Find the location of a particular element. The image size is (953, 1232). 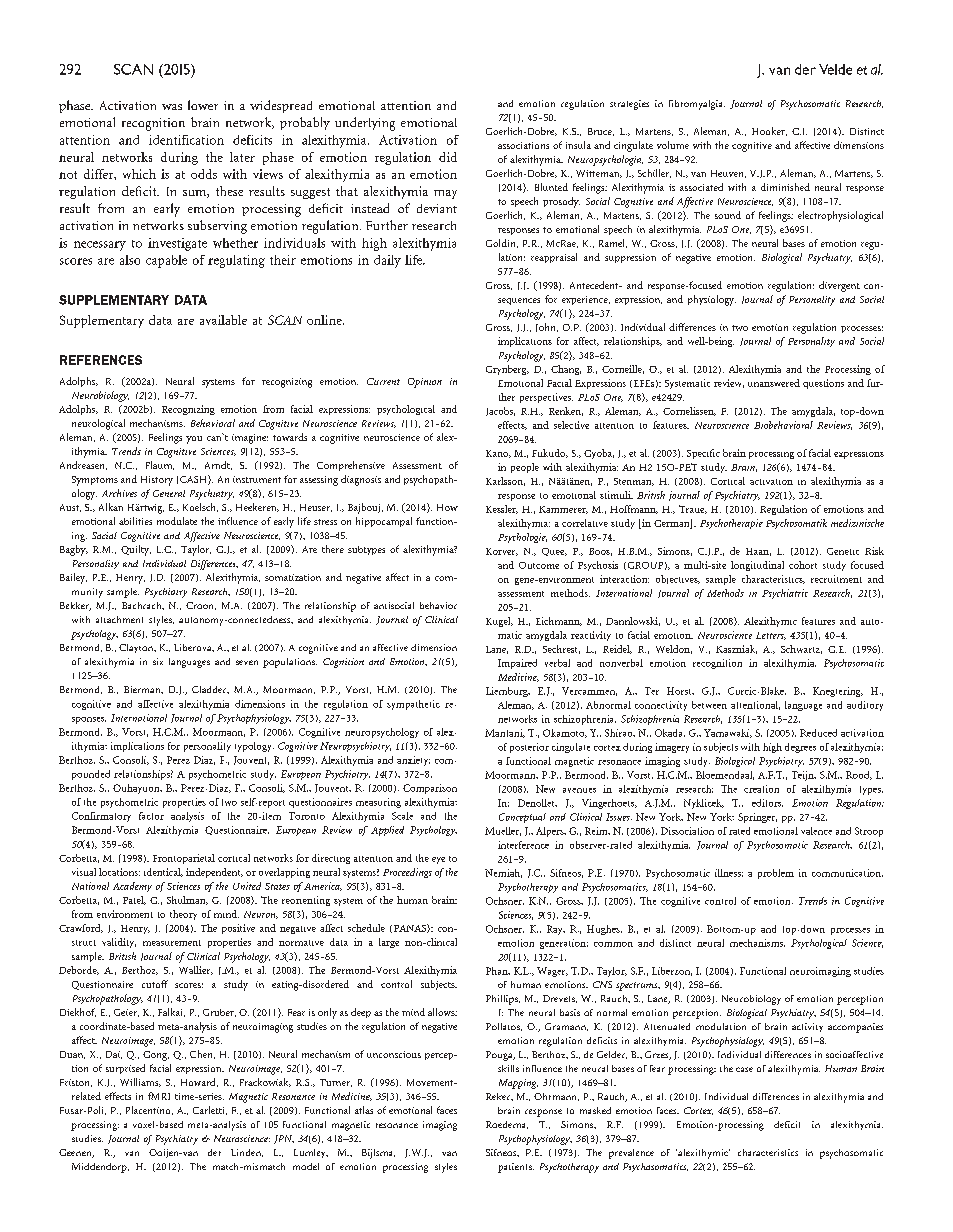

people is located at coordinates (525, 468).
